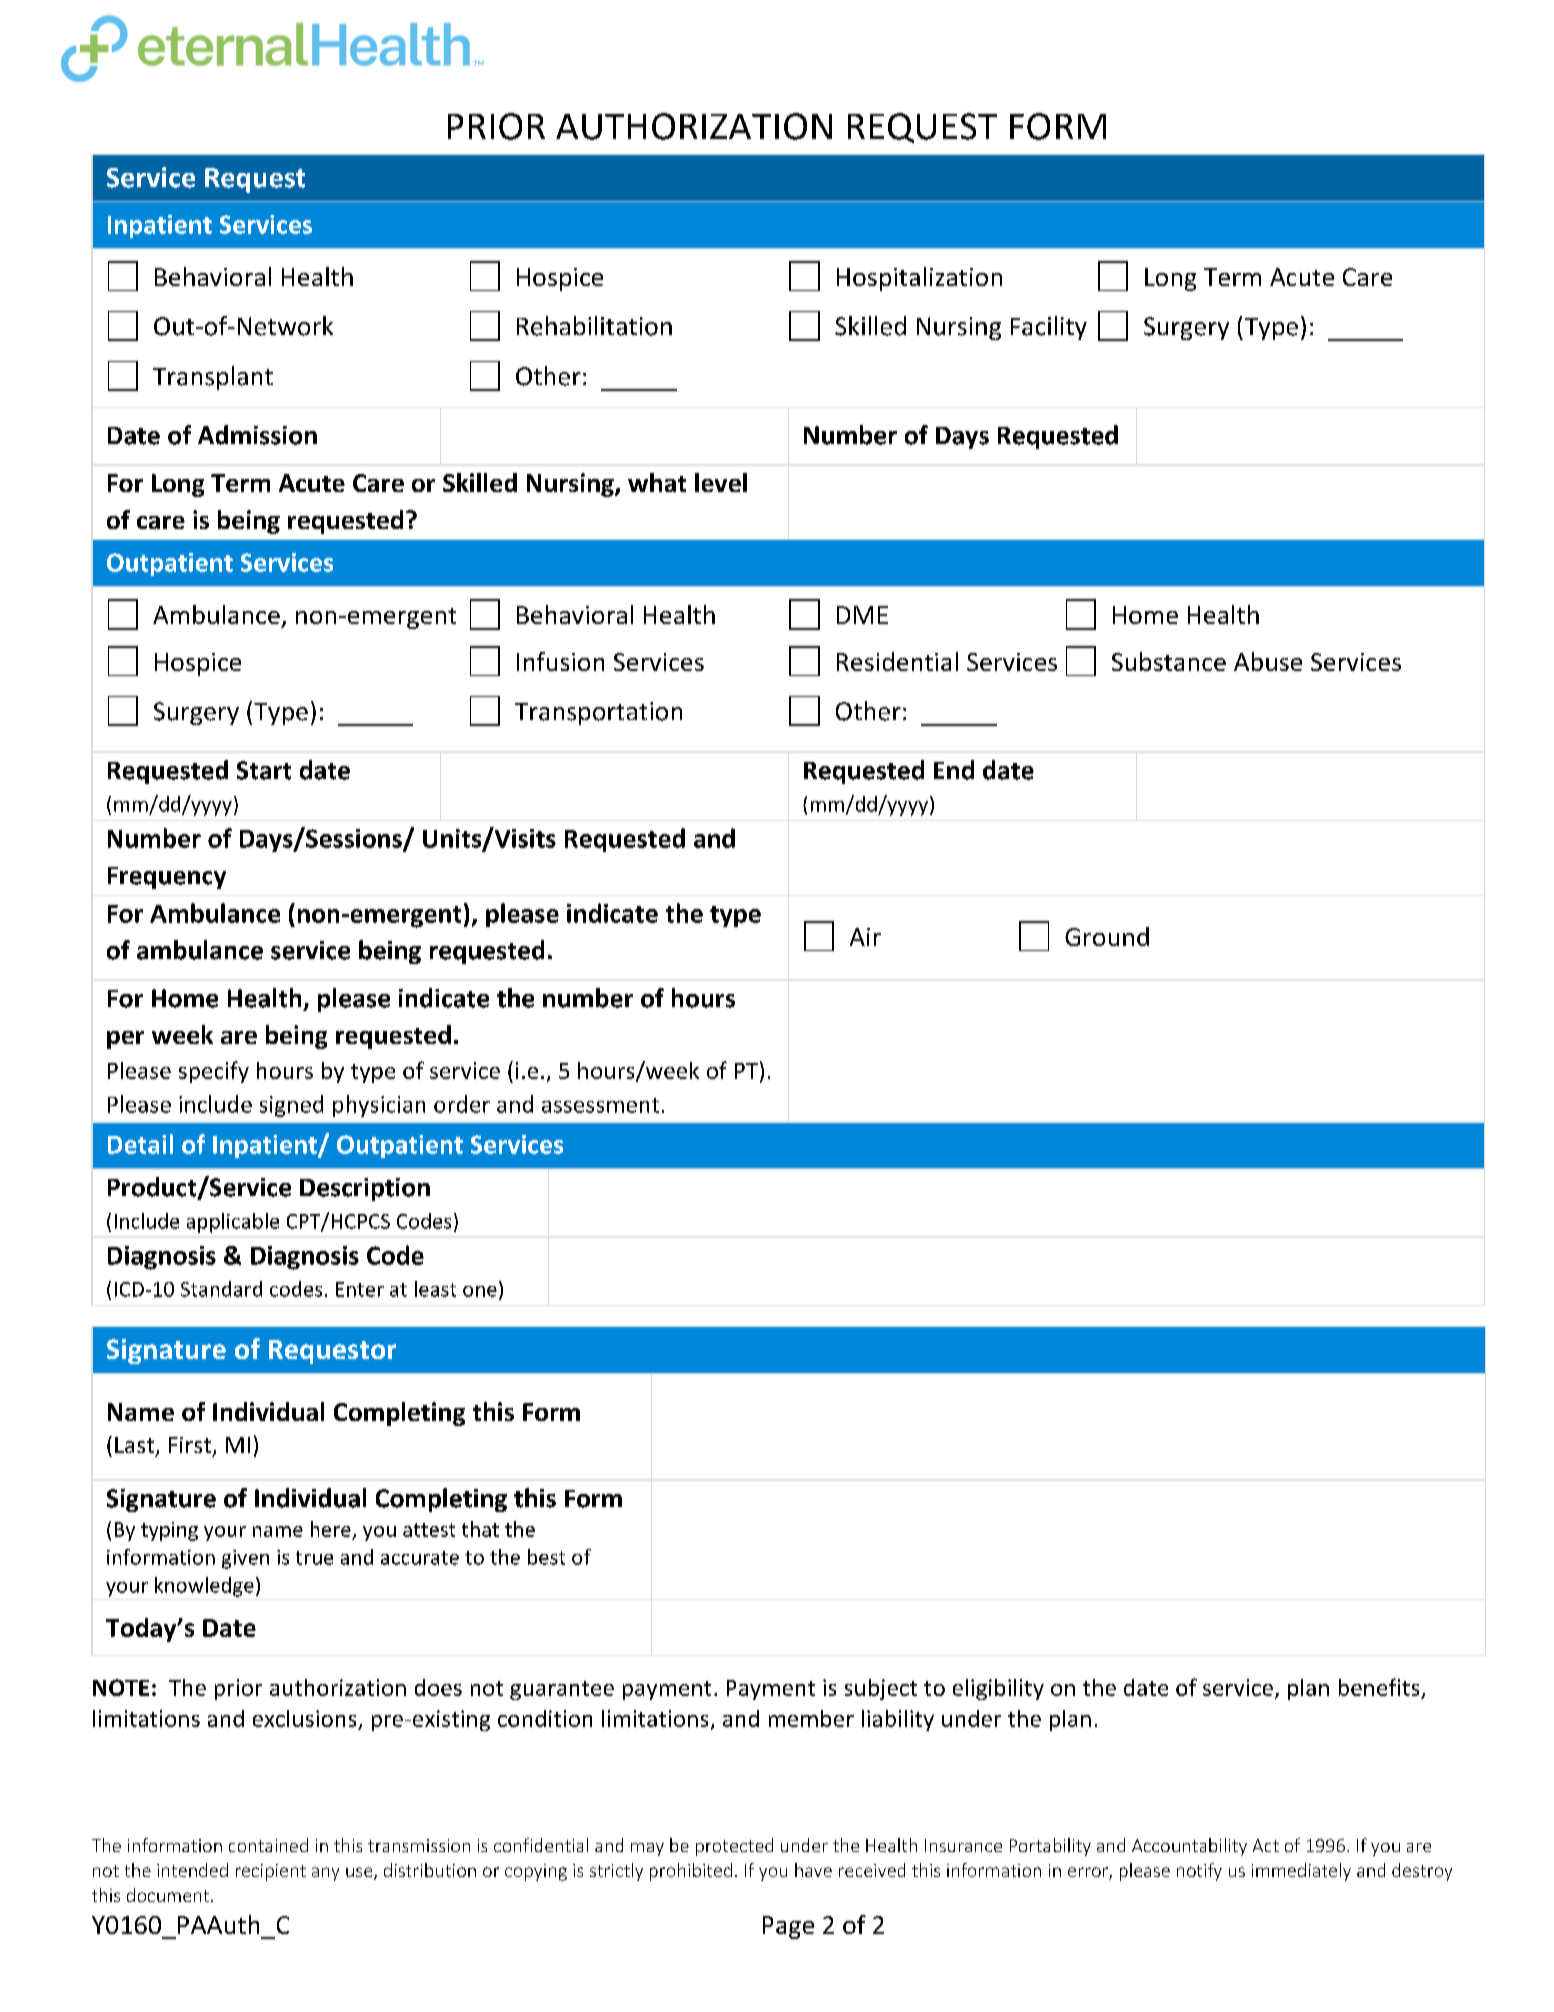 Image resolution: width=1554 pixels, height=2012 pixels. What do you see at coordinates (257, 435) in the page?
I see `Admission` at bounding box center [257, 435].
